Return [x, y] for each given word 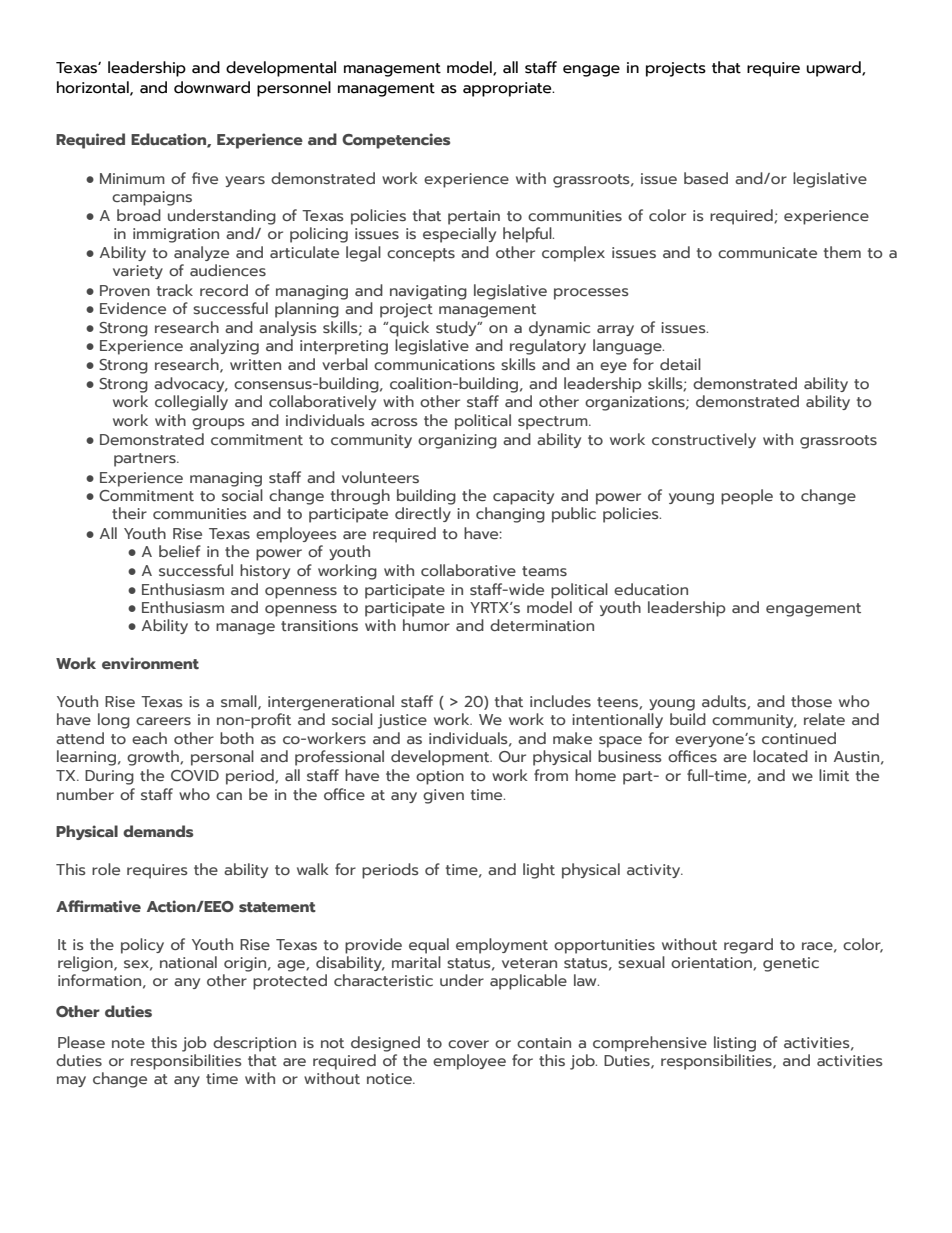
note [128, 1043]
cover [468, 1044]
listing [735, 1044]
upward [835, 69]
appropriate [508, 89]
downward [212, 87]
